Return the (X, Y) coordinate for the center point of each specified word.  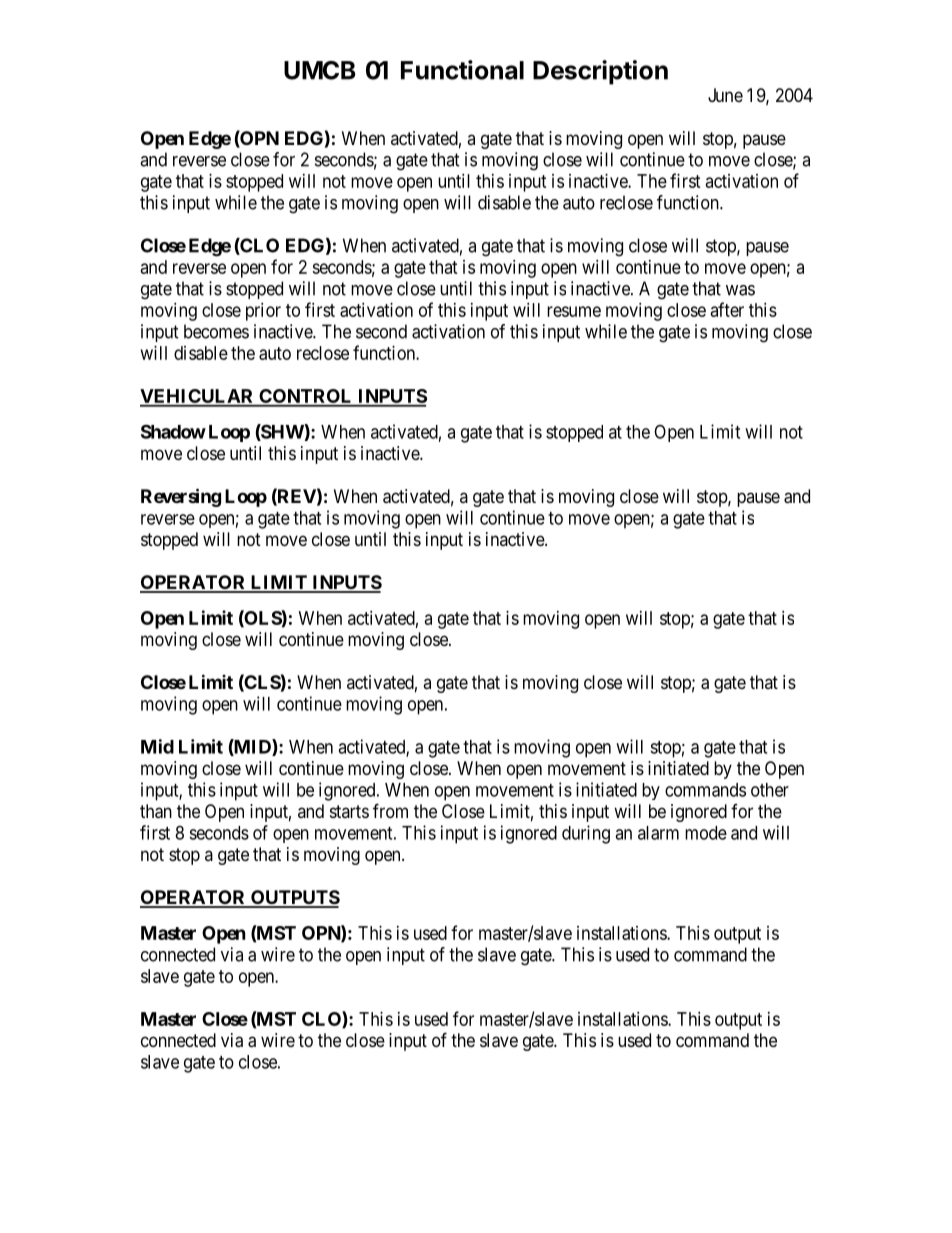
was (740, 290)
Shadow (173, 431)
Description (600, 72)
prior (263, 312)
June (725, 95)
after (727, 309)
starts (349, 811)
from (390, 810)
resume (574, 311)
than (156, 811)
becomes (216, 331)
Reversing (181, 497)
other (770, 790)
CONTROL (306, 397)
